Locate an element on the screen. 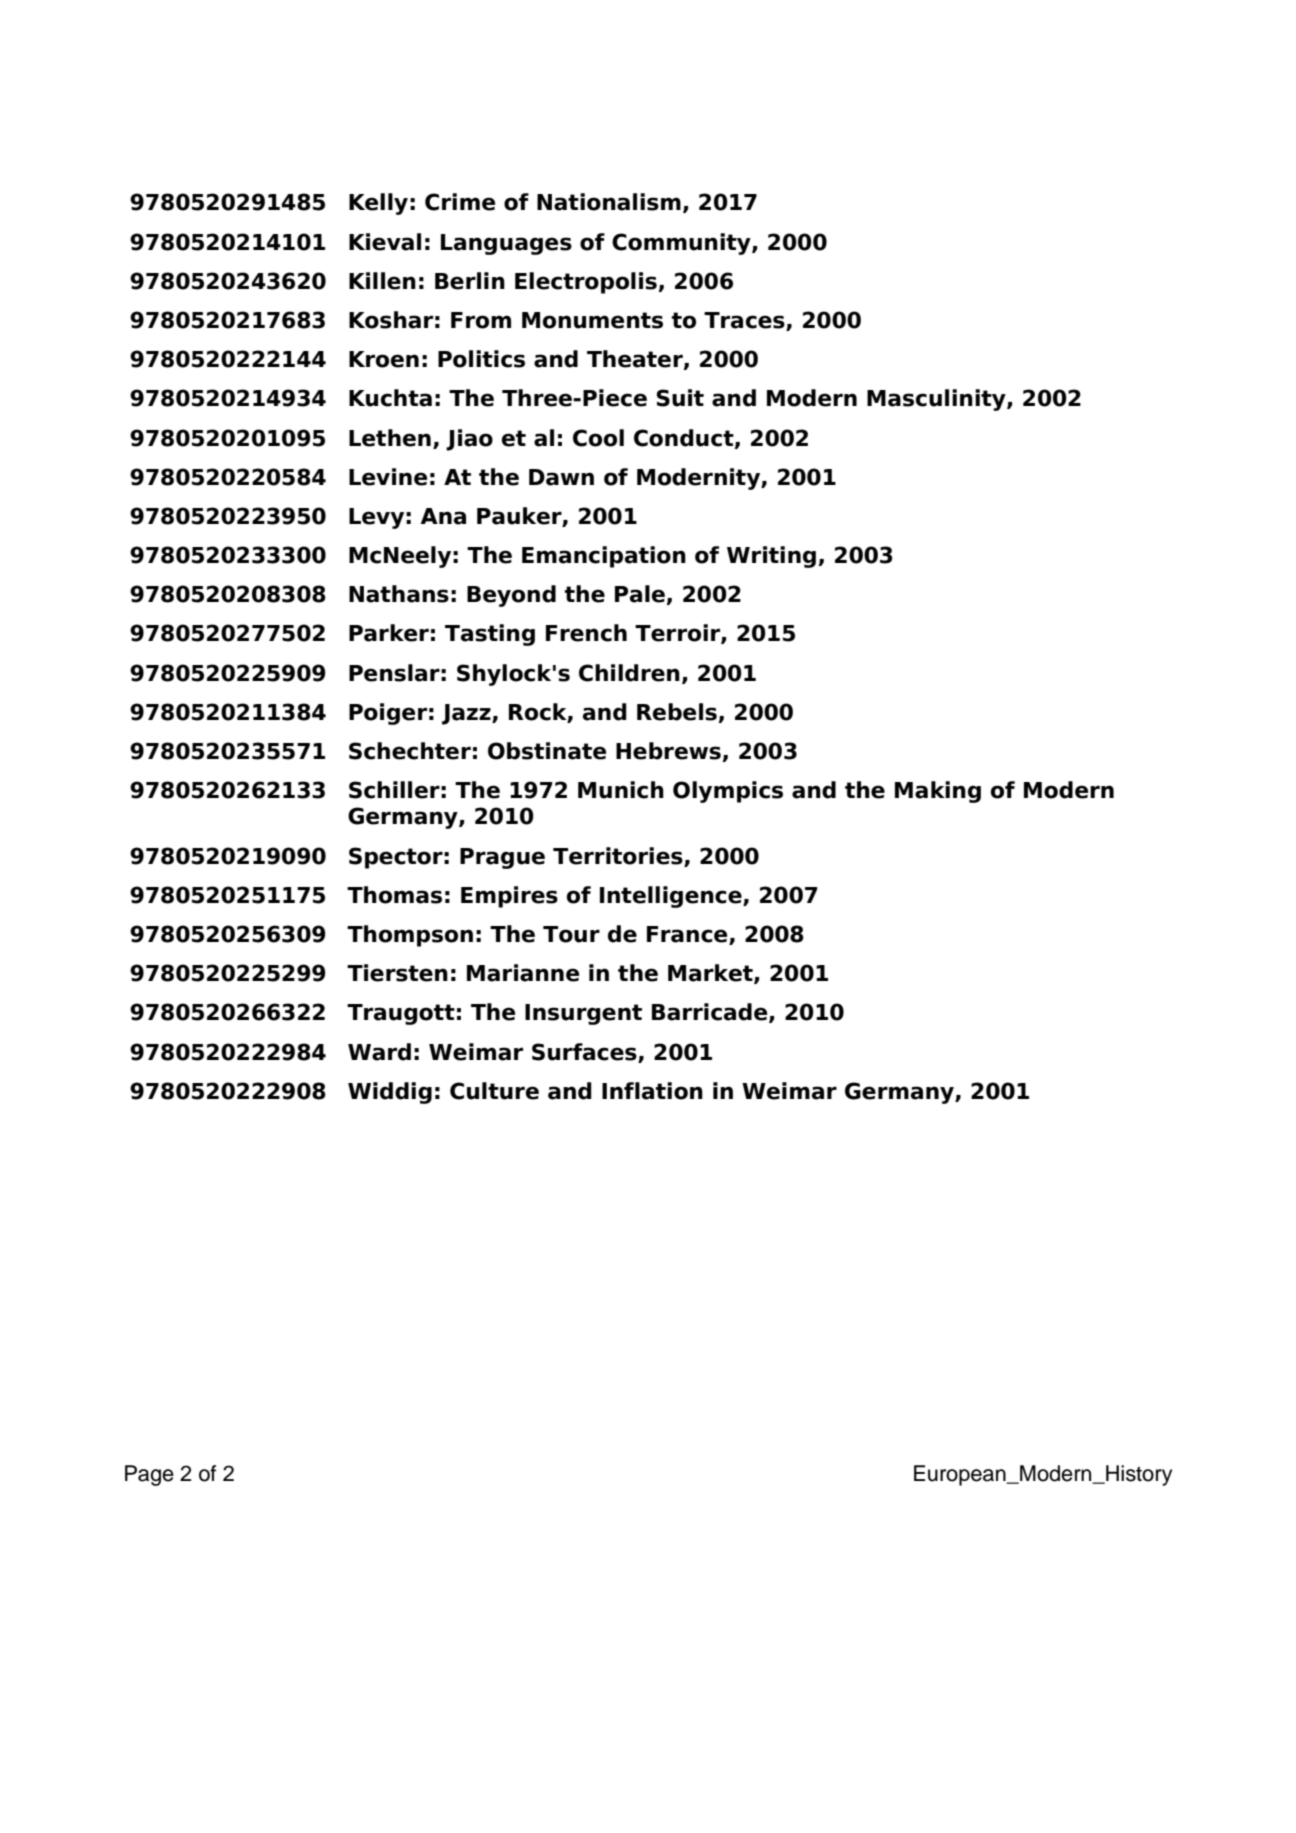  Culture is located at coordinates (494, 1091).
